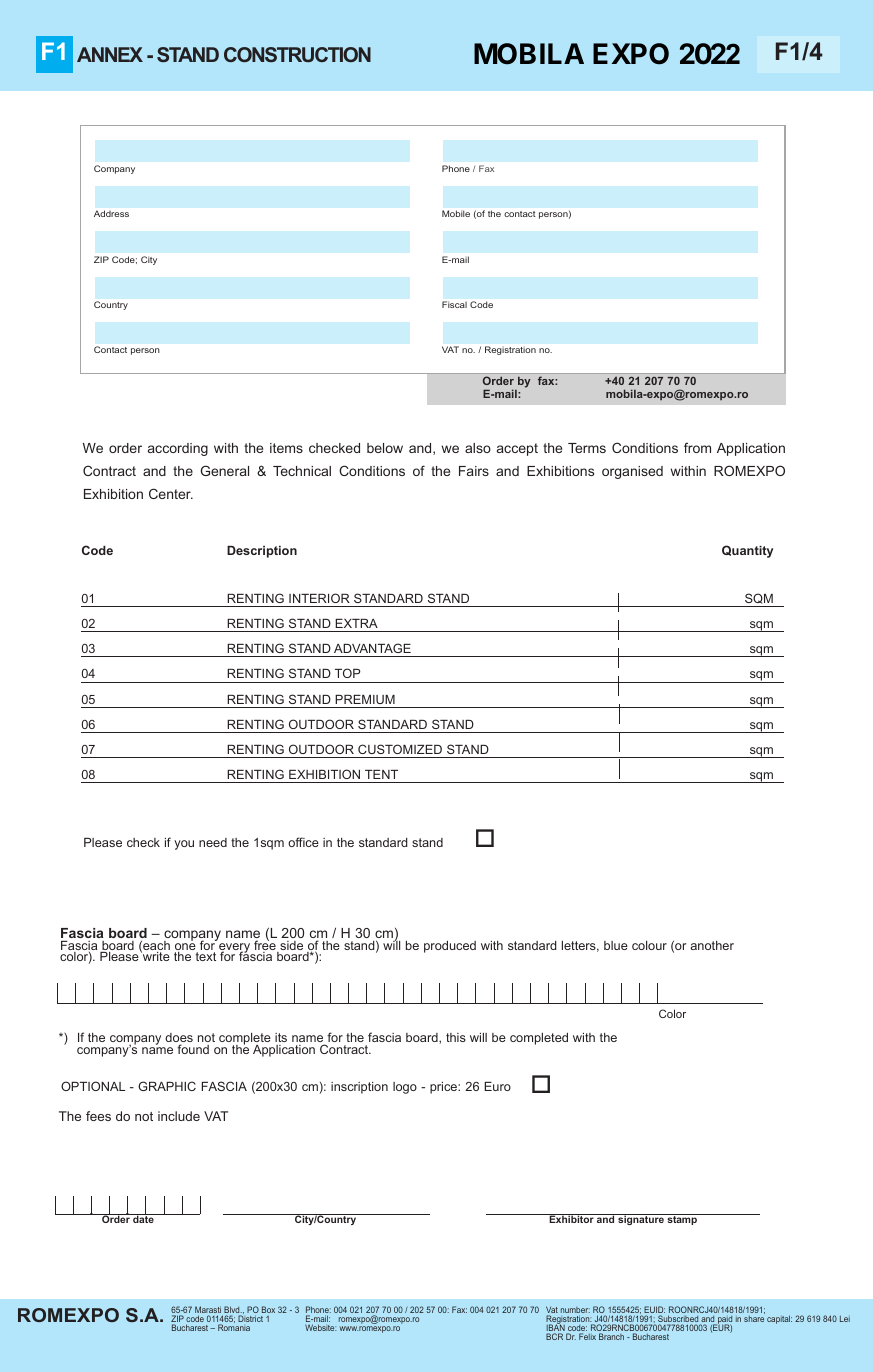 This screenshot has width=873, height=1372. What do you see at coordinates (454, 304) in the screenshot?
I see `Fiscal` at bounding box center [454, 304].
